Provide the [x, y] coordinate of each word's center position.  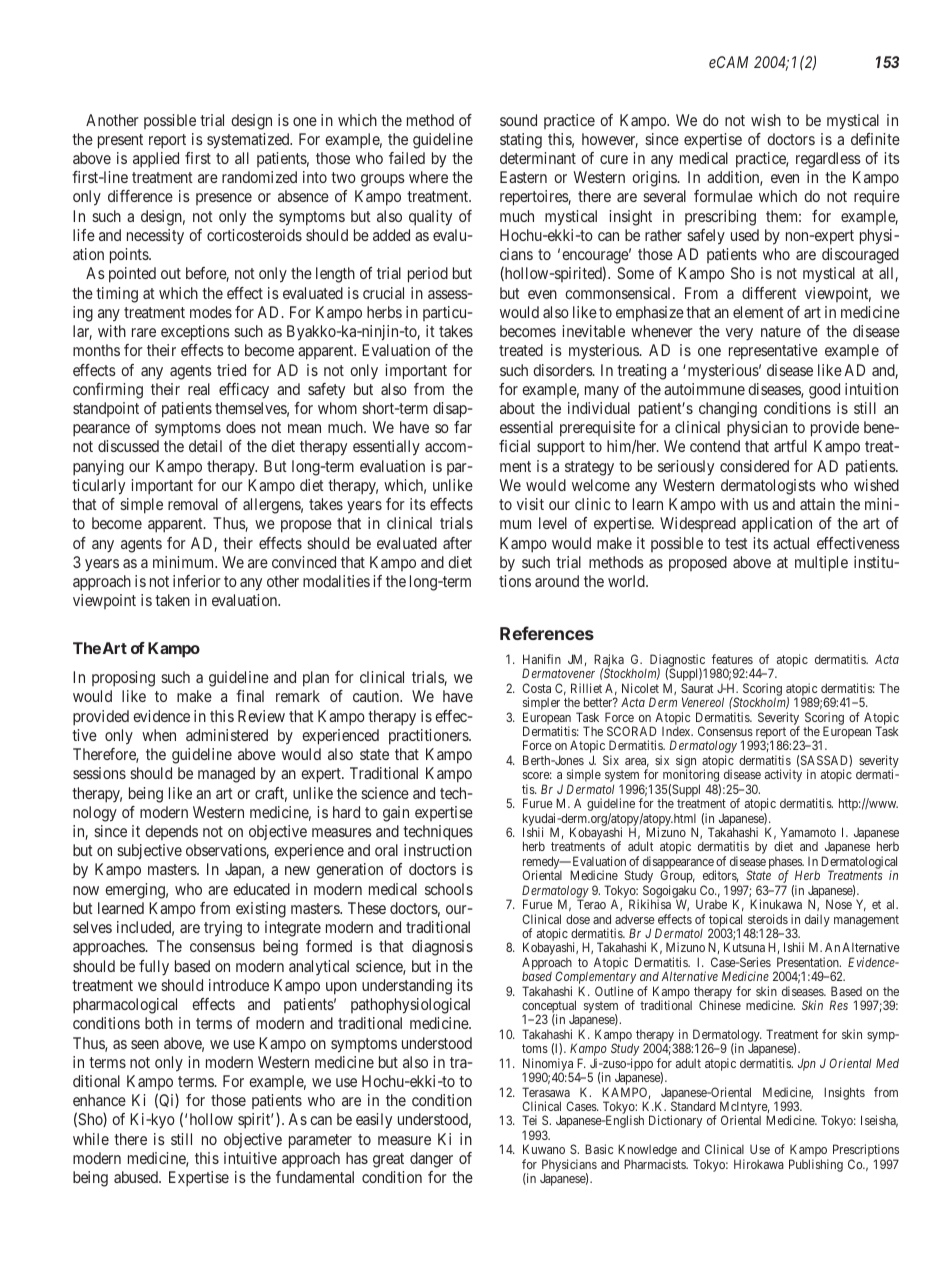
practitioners [429, 737]
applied [156, 160]
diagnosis [442, 948]
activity [783, 775]
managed [226, 775]
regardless [828, 160]
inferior [197, 581]
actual [791, 543]
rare [144, 332]
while [91, 1139]
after [457, 543]
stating [521, 141]
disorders [563, 370]
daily [817, 920]
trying [223, 929]
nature [781, 331]
